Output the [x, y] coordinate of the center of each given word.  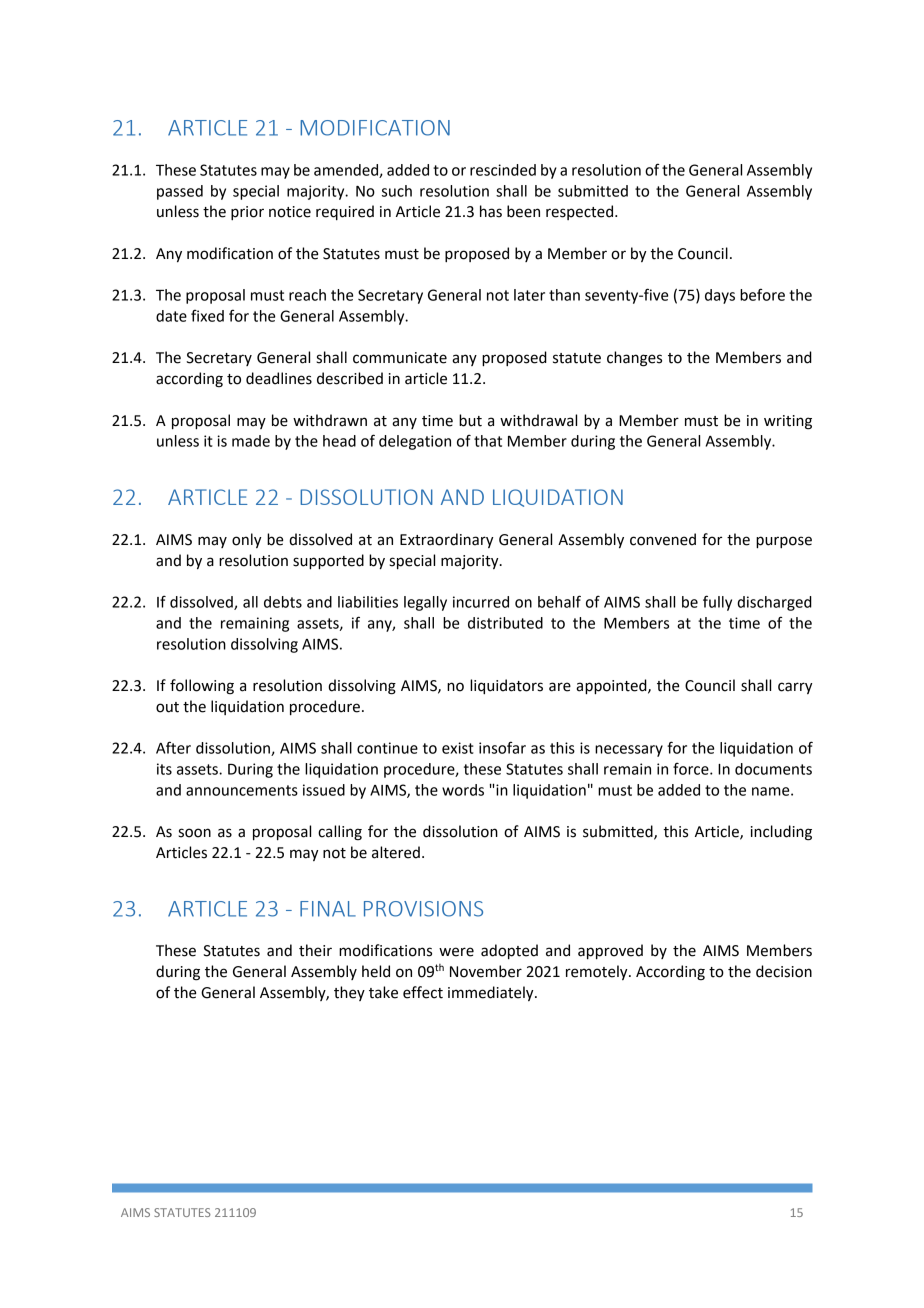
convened [663, 539]
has [491, 211]
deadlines [279, 378]
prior [247, 213]
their [315, 950]
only [247, 540]
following [202, 687]
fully [717, 603]
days [720, 296]
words [463, 790]
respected [581, 212]
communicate [400, 358]
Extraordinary [447, 540]
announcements [242, 790]
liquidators [506, 686]
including [781, 833]
